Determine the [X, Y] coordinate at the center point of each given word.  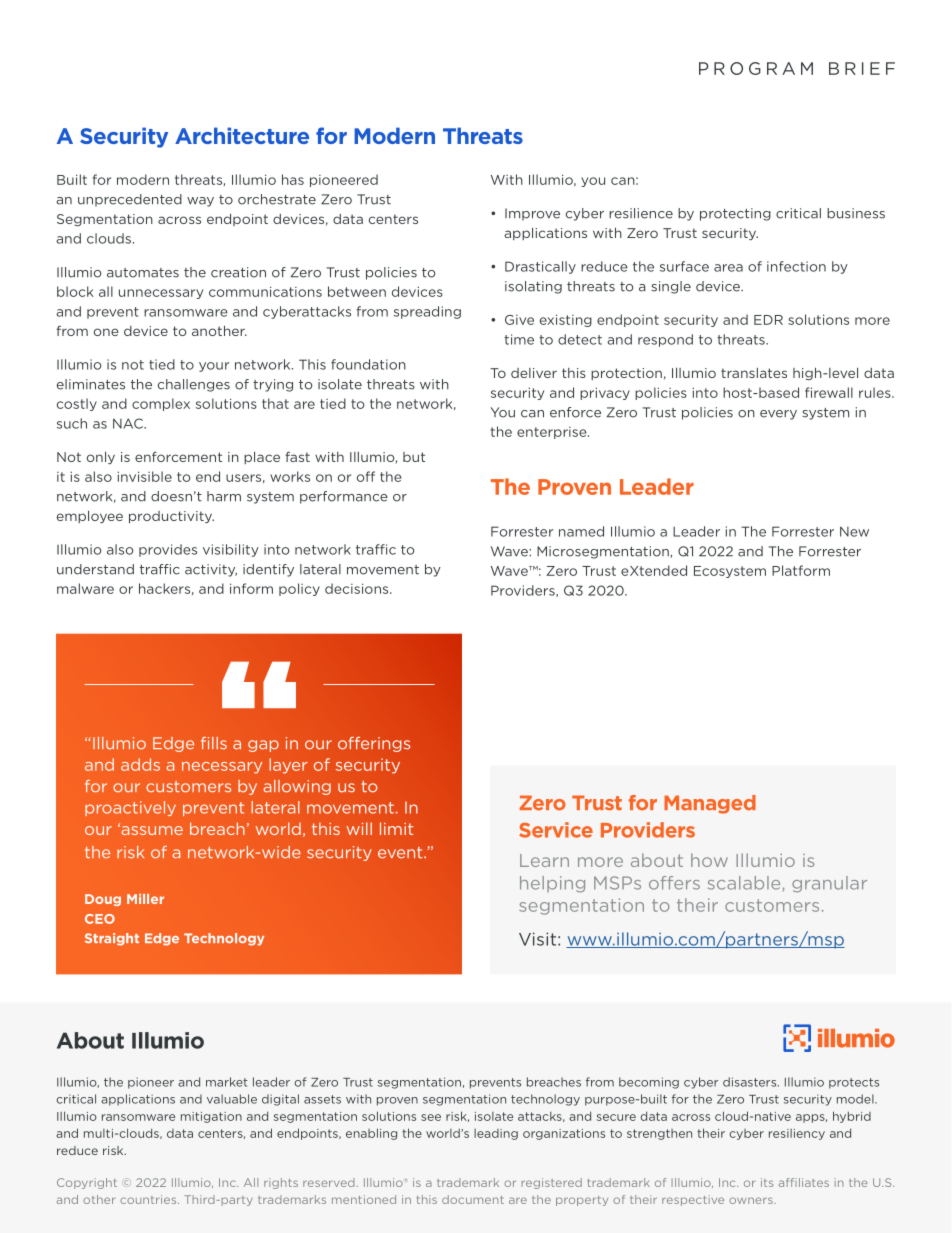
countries [149, 1199]
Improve [532, 214]
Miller [145, 899]
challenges [194, 385]
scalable [745, 884]
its [767, 1182]
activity [211, 570]
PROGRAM [756, 68]
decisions [358, 588]
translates [754, 373]
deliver [534, 373]
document [473, 1199]
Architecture [242, 135]
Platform [801, 570]
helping [552, 884]
